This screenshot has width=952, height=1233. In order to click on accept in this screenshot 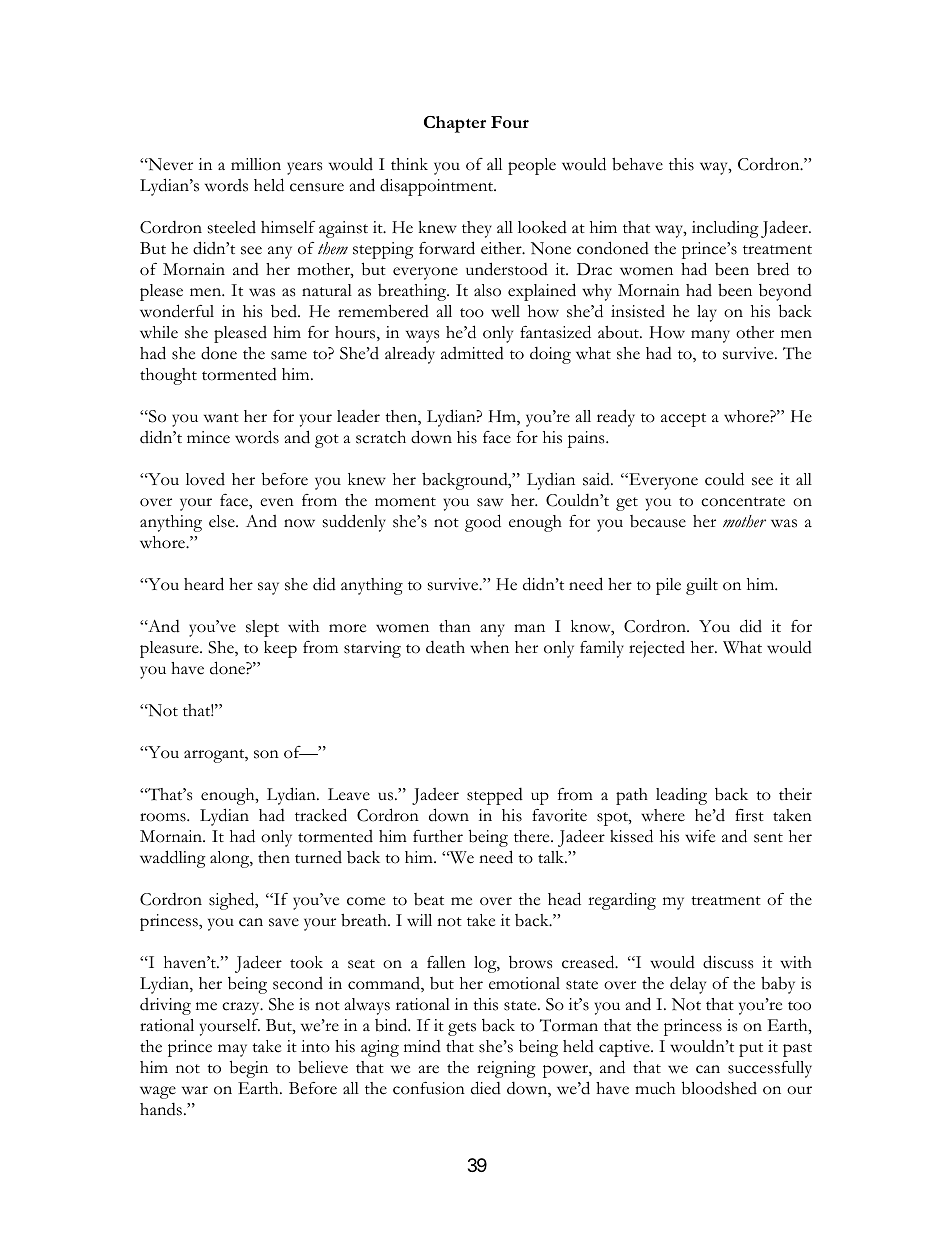, I will do `click(683, 420)`.
